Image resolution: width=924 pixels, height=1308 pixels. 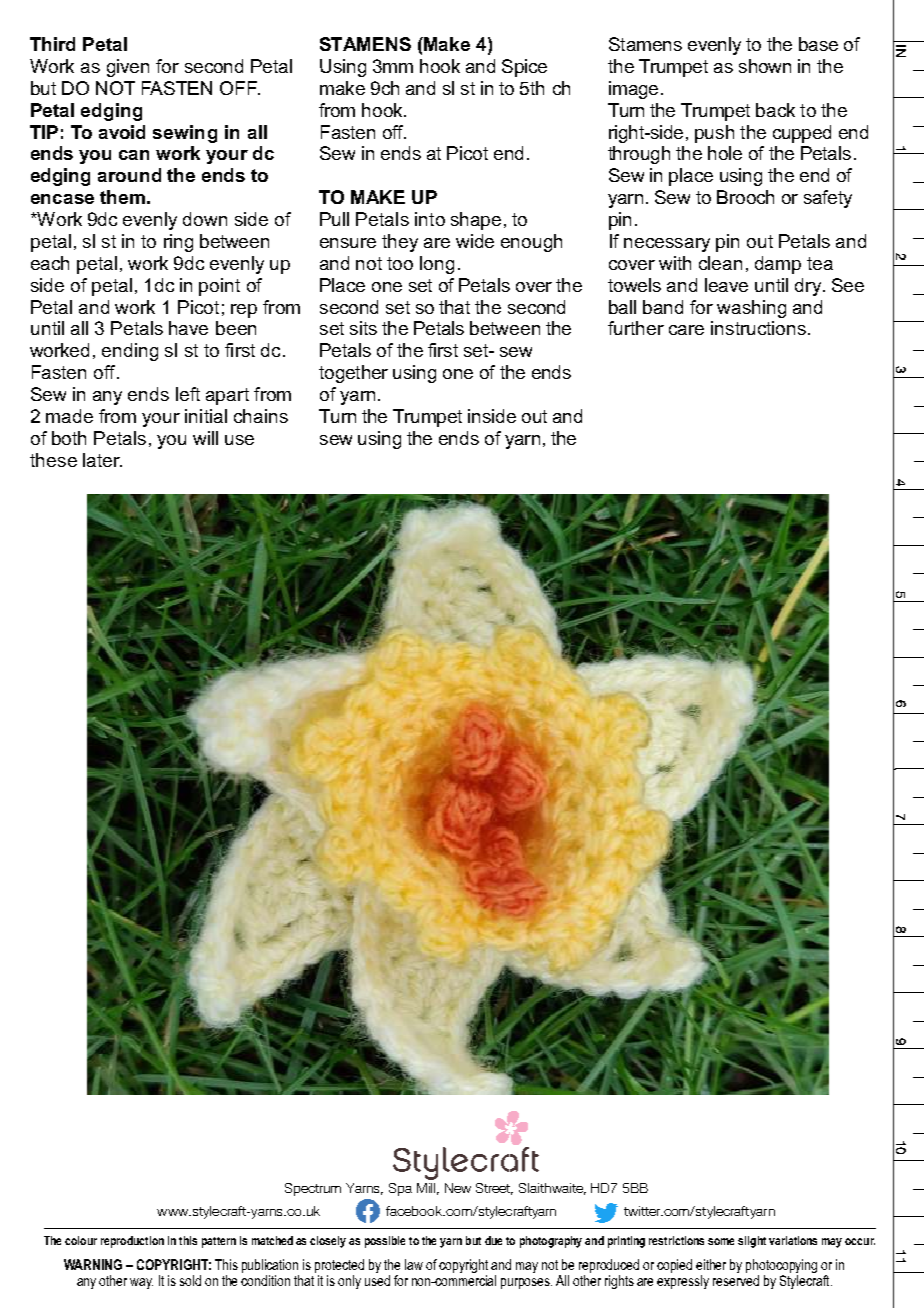 I want to click on Spectrum, so click(x=313, y=1189).
